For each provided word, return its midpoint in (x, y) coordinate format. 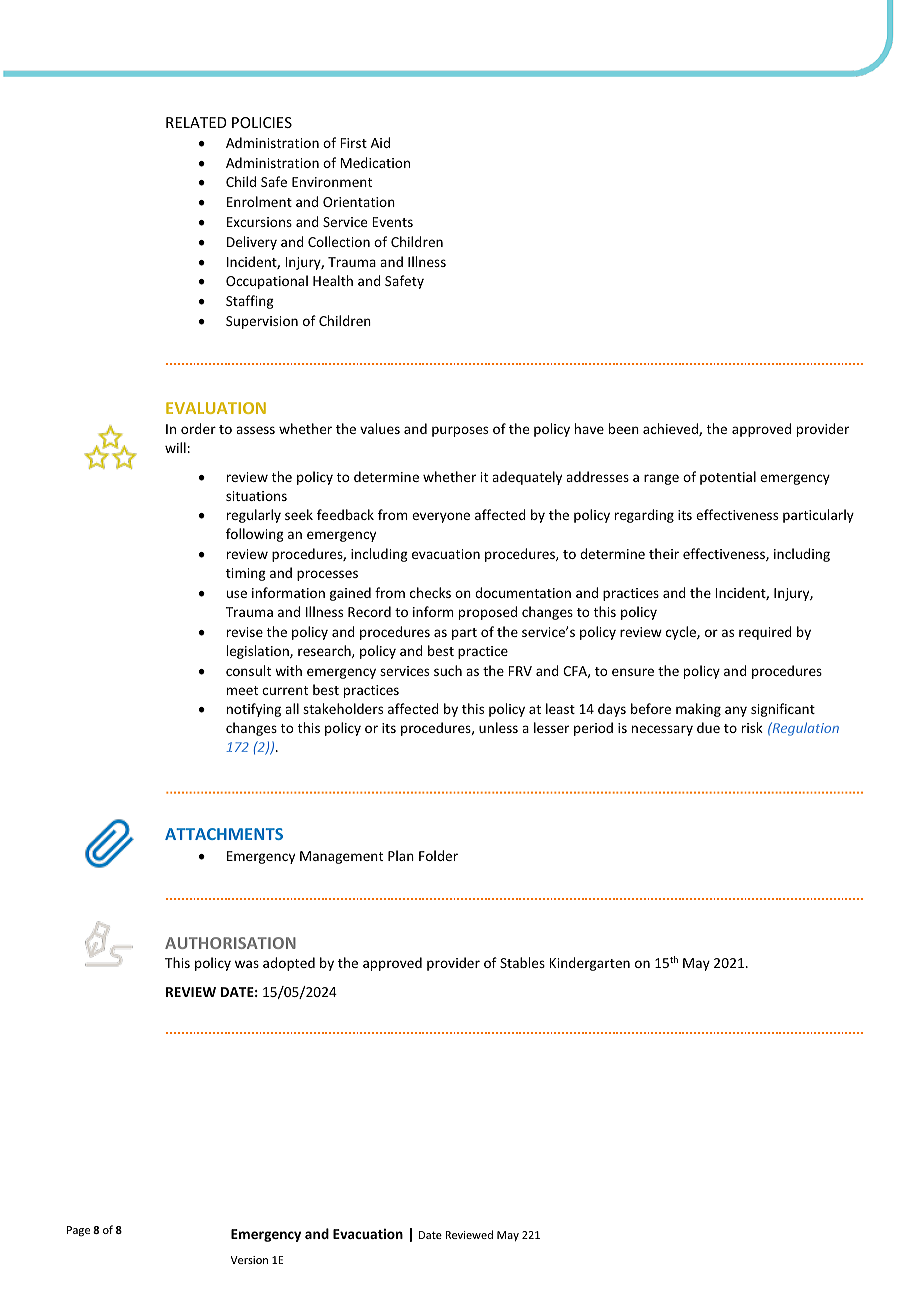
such (448, 670)
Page (78, 1231)
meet (242, 690)
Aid (380, 142)
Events (392, 222)
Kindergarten (589, 964)
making (698, 710)
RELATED (196, 122)
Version (249, 1260)
